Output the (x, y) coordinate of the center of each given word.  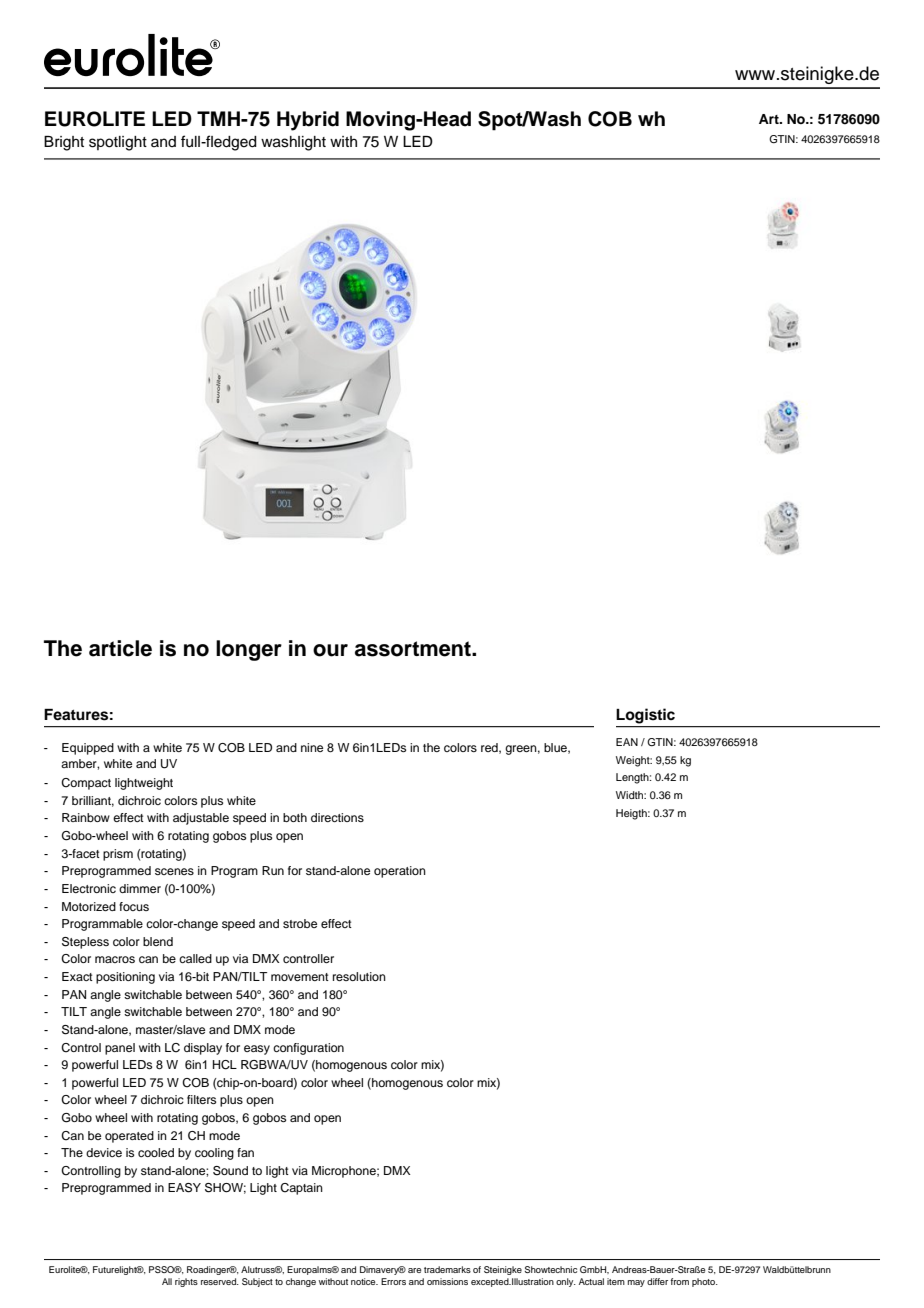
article (120, 648)
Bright (64, 143)
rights (186, 1282)
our (330, 650)
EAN (627, 742)
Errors (393, 1281)
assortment (414, 649)
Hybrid (308, 121)
